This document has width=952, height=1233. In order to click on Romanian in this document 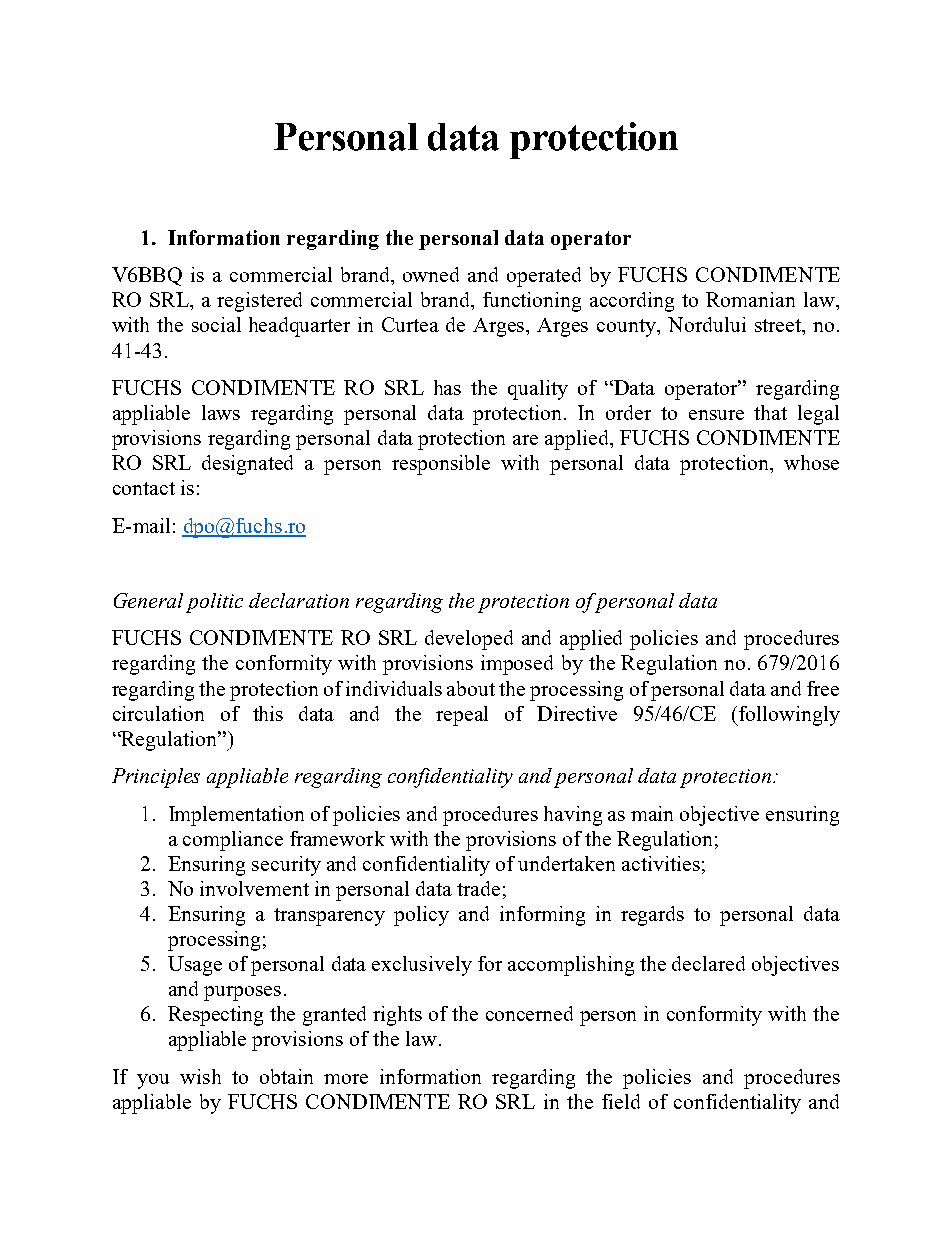, I will do `click(750, 299)`.
